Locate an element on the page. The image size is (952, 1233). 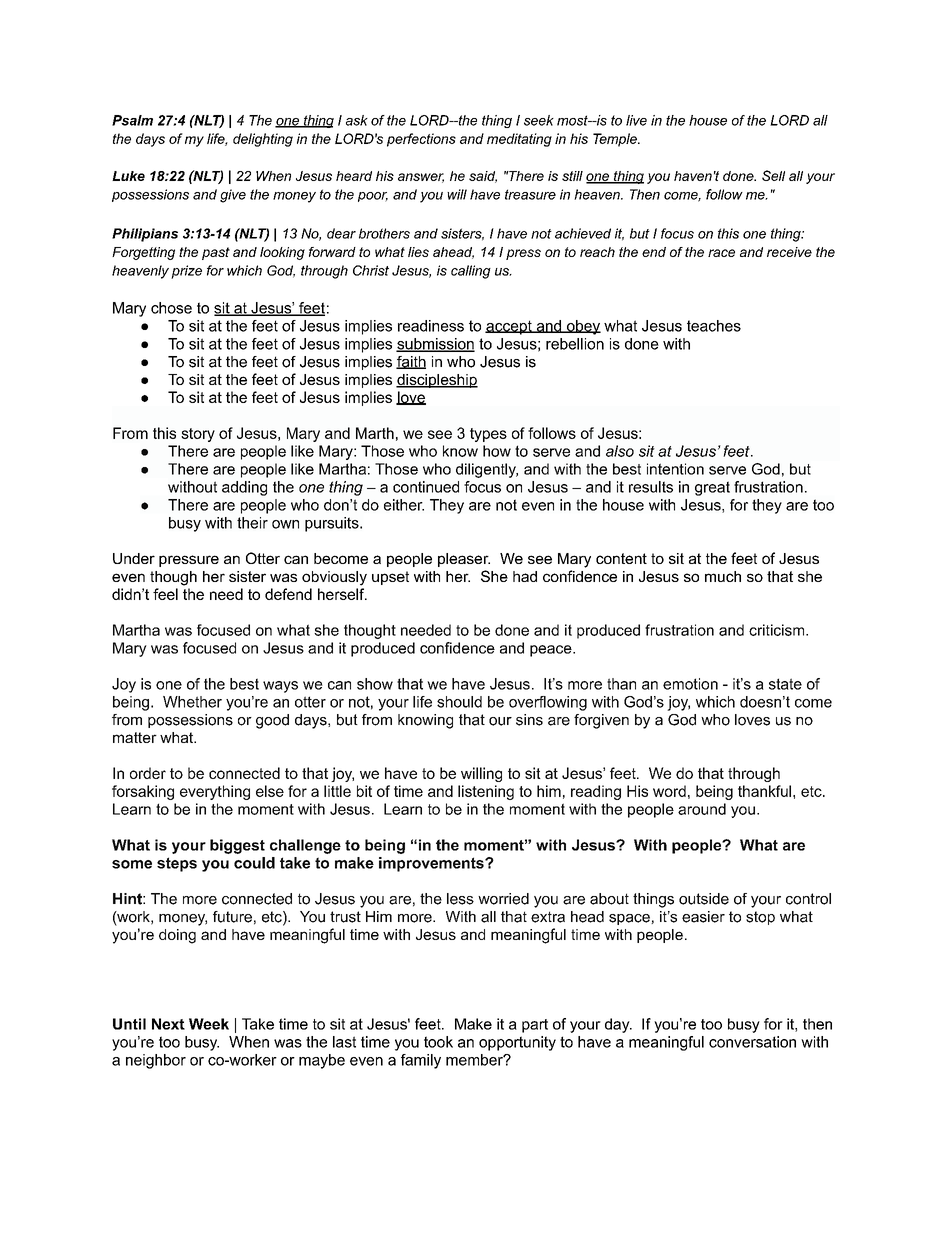
said is located at coordinates (483, 177).
